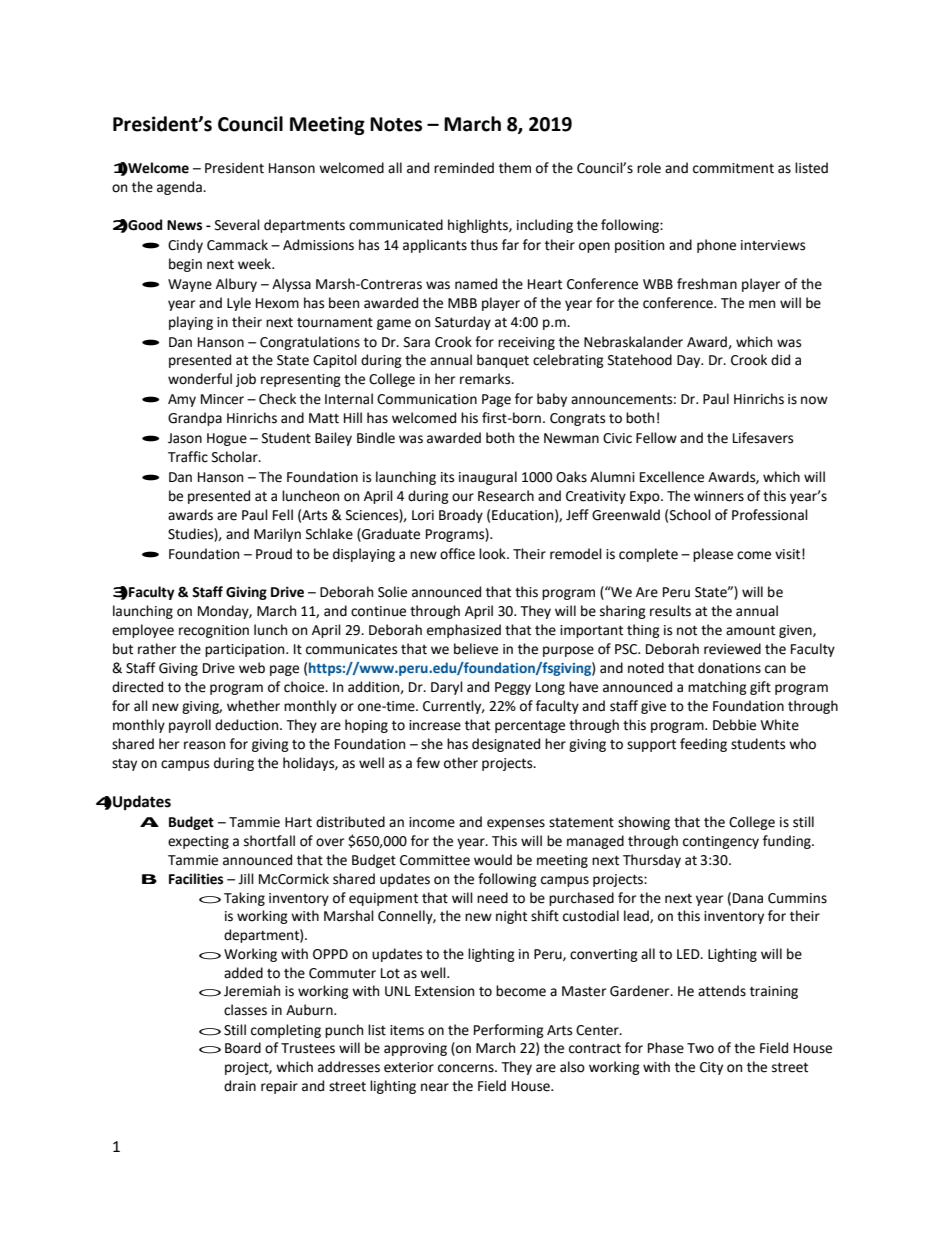 This image has height=1233, width=952. I want to click on drain, so click(240, 1086).
